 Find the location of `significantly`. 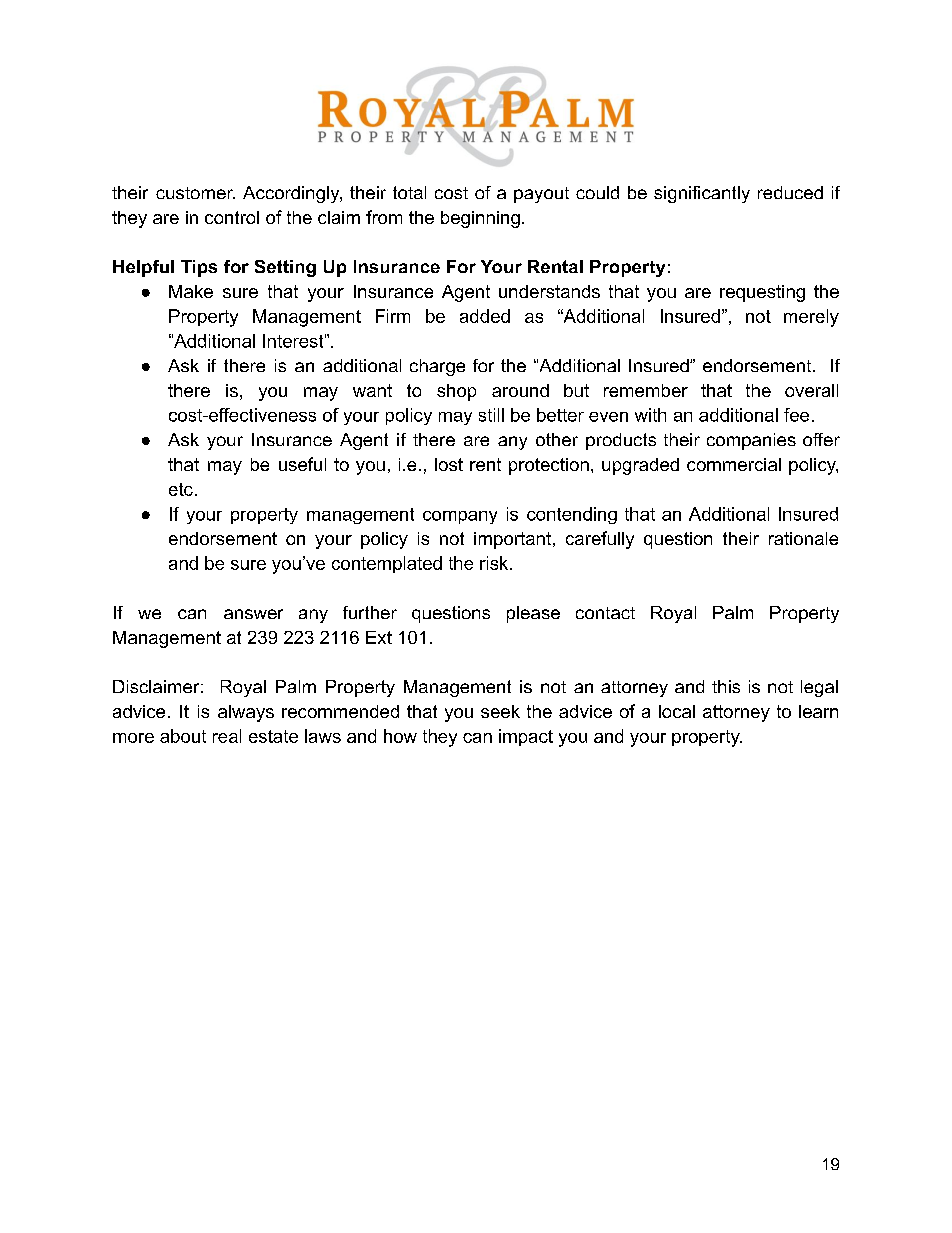

significantly is located at coordinates (702, 194).
